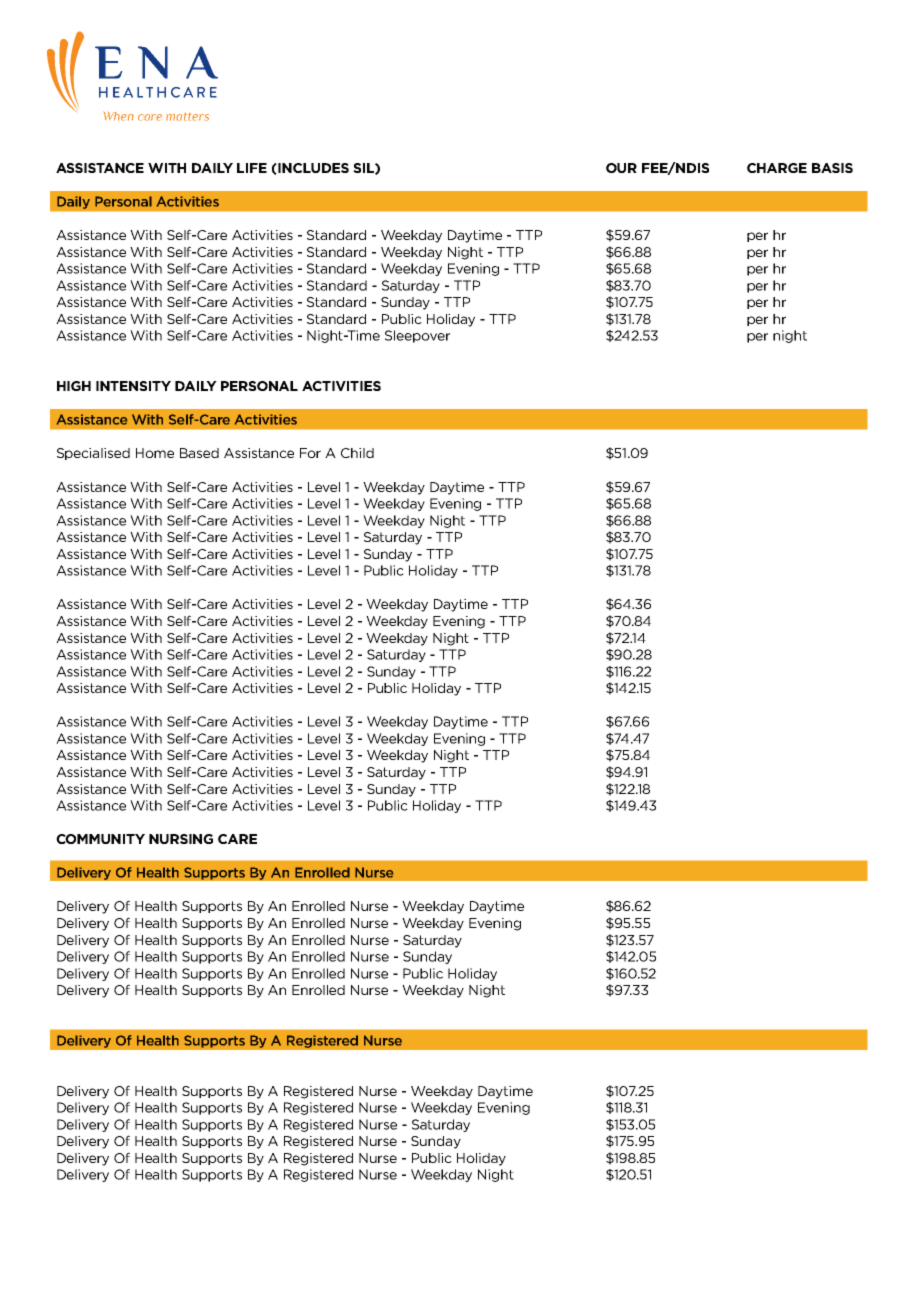 The width and height of the image is (924, 1308). What do you see at coordinates (310, 453) in the image?
I see `For` at bounding box center [310, 453].
